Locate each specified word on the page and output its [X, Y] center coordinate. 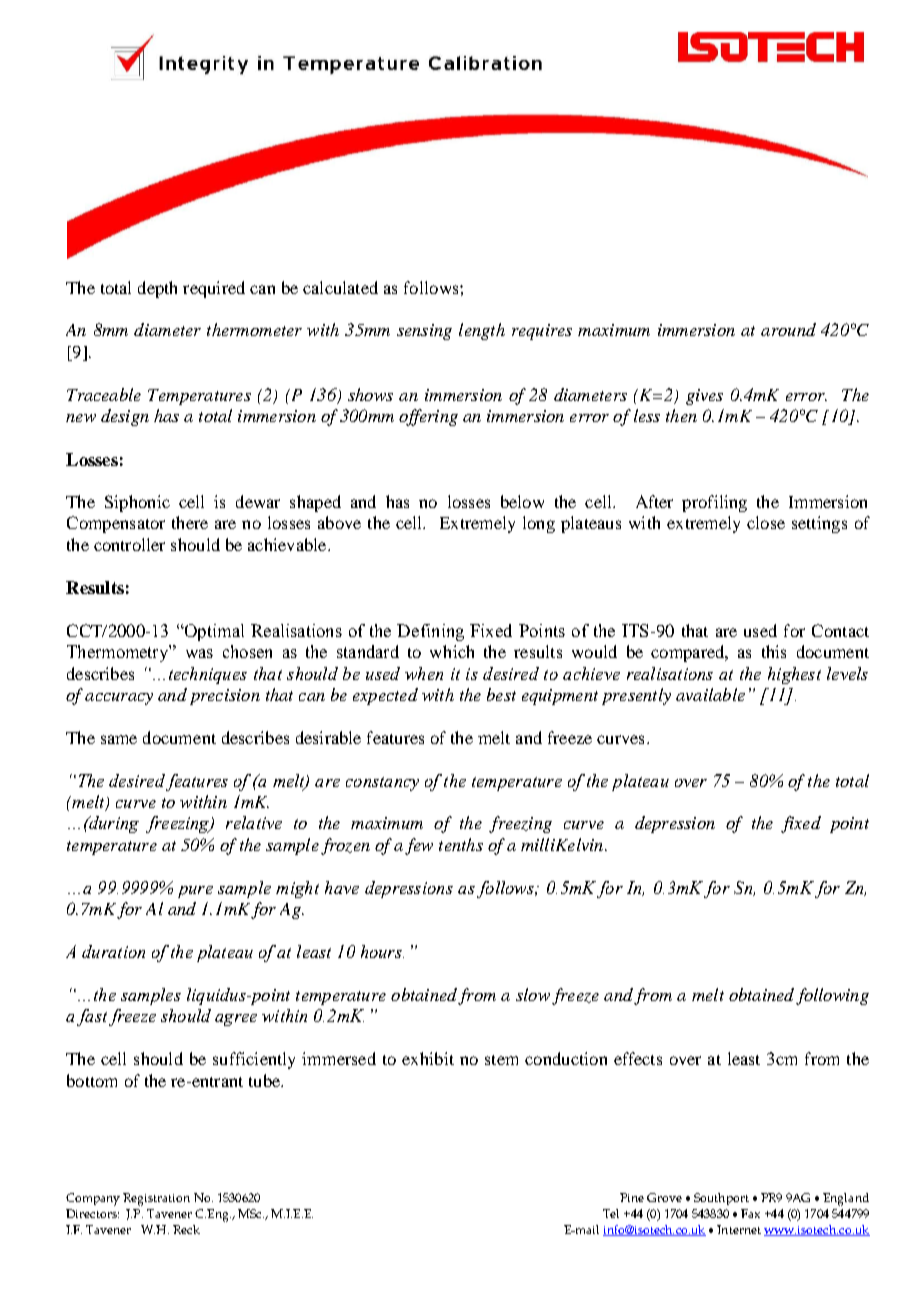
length [482, 331]
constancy [382, 784]
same [119, 739]
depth [157, 289]
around [788, 329]
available [710, 694]
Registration [156, 1199]
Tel [611, 1213]
